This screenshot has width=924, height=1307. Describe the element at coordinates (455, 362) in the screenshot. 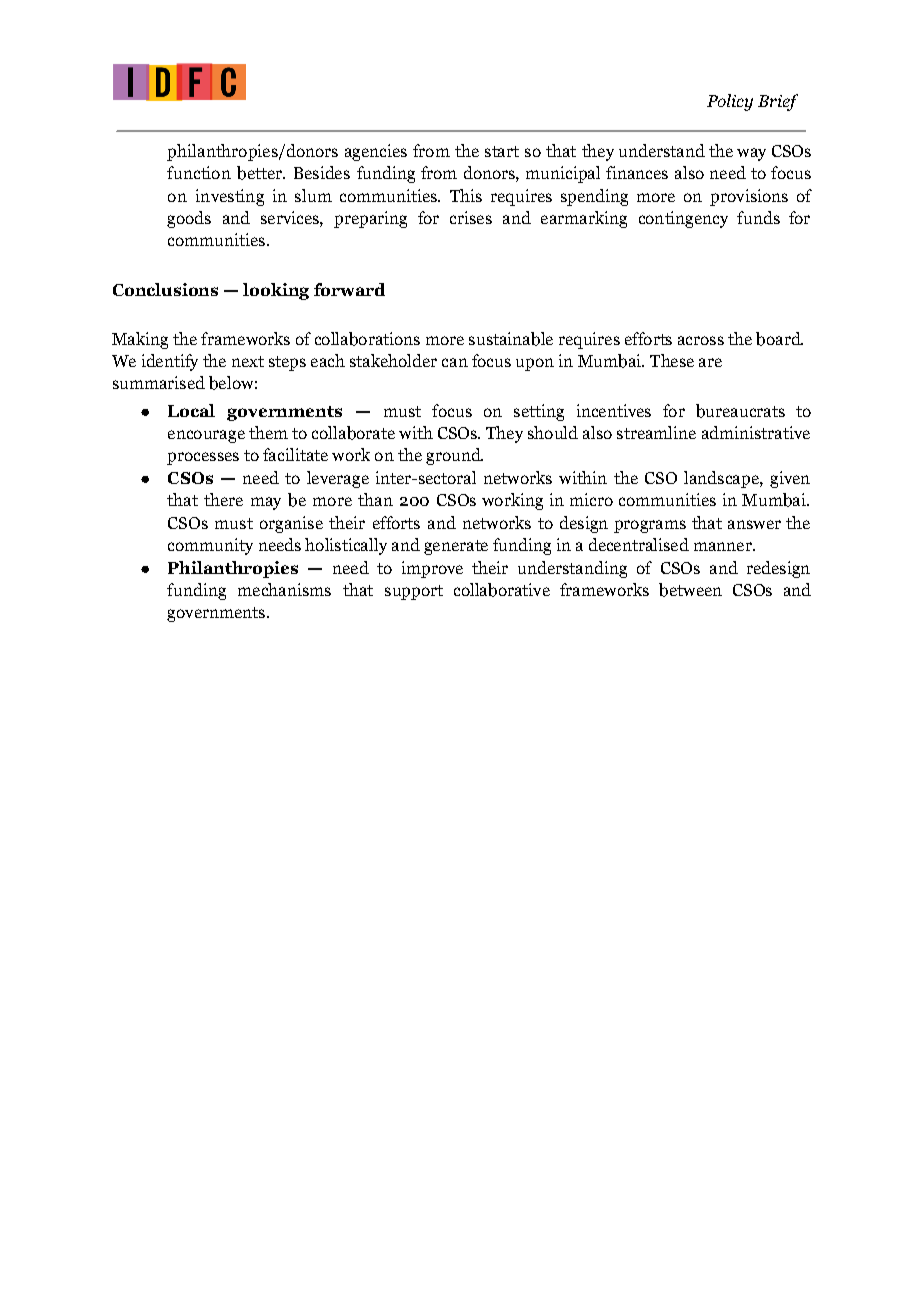

I see `can` at that location.
